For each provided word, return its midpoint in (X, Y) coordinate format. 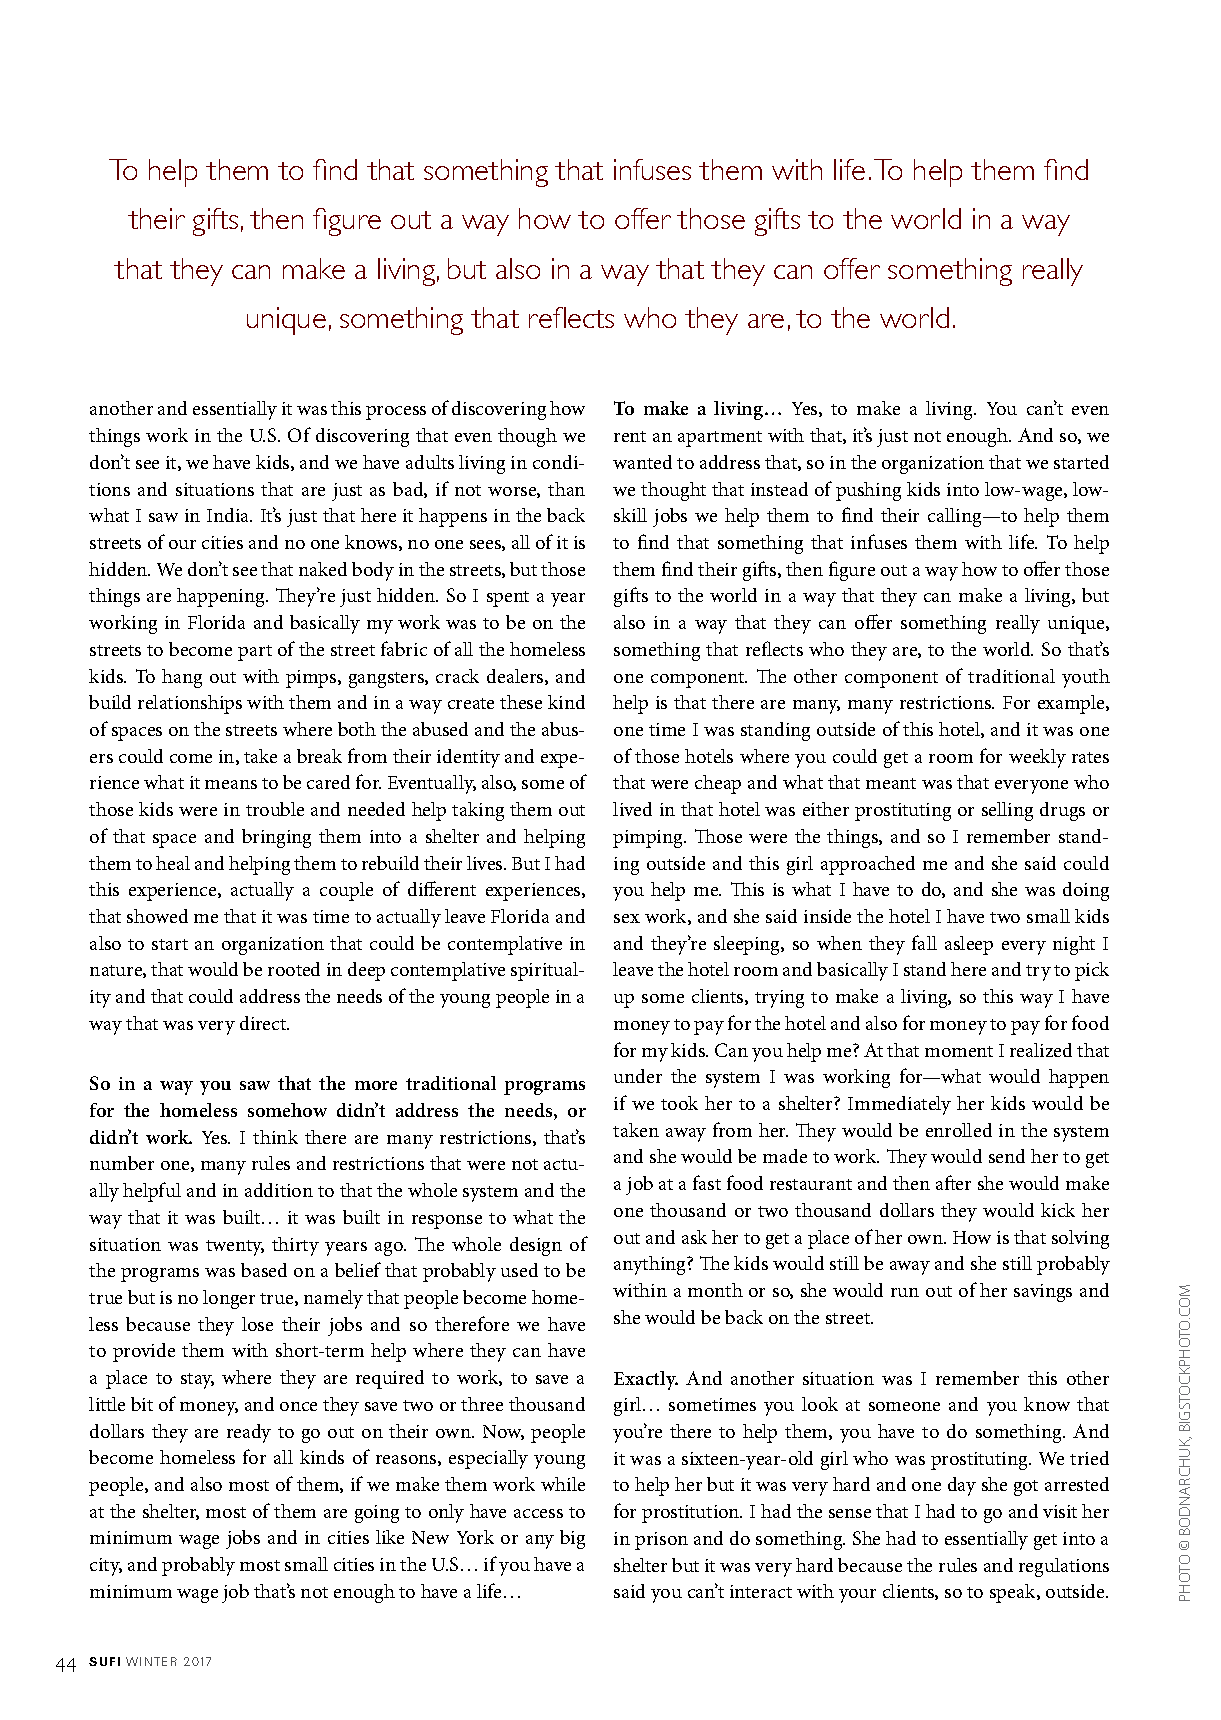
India (229, 515)
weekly (1037, 758)
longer (229, 1299)
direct (264, 1023)
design (536, 1246)
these (521, 702)
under (638, 1076)
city (106, 1567)
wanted (642, 462)
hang (182, 678)
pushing (868, 491)
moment (959, 1051)
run (905, 1292)
